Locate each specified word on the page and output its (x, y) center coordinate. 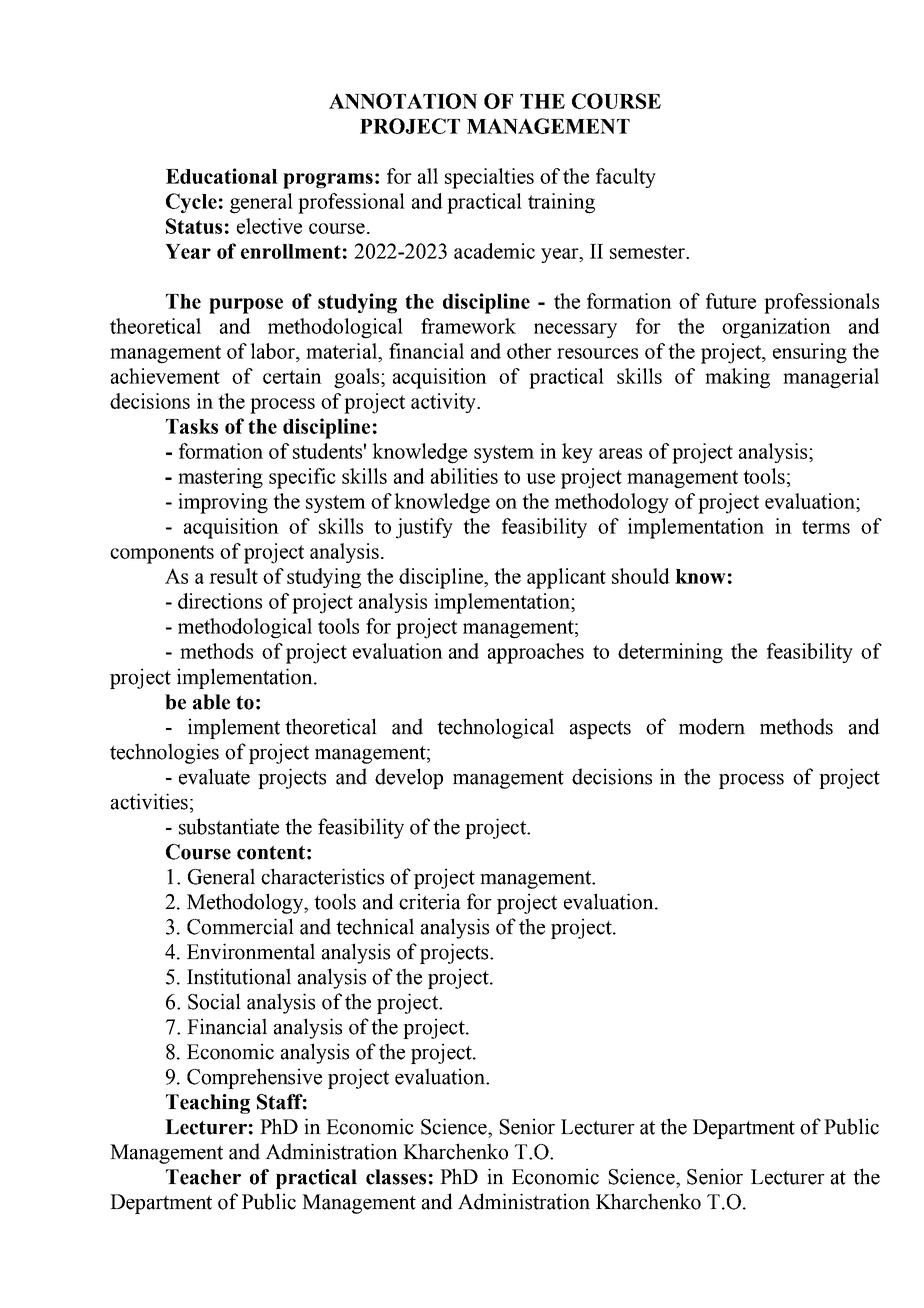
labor (274, 351)
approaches (536, 653)
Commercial (240, 926)
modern (712, 726)
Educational (222, 176)
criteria (430, 901)
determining (670, 653)
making (737, 378)
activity (444, 403)
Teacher (203, 1177)
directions (220, 601)
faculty (626, 178)
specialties (489, 178)
